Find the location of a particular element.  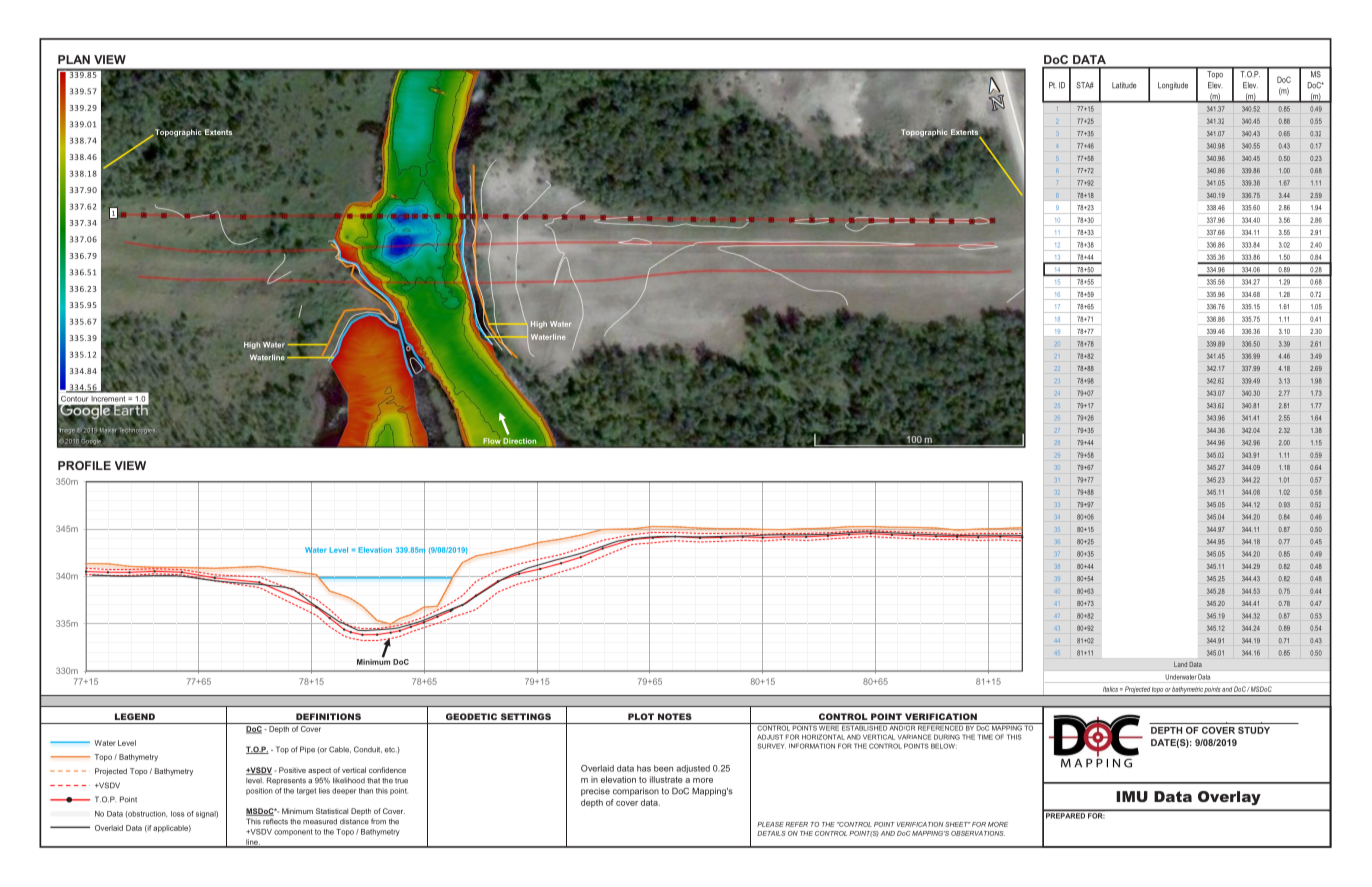

comparison is located at coordinates (636, 792).
